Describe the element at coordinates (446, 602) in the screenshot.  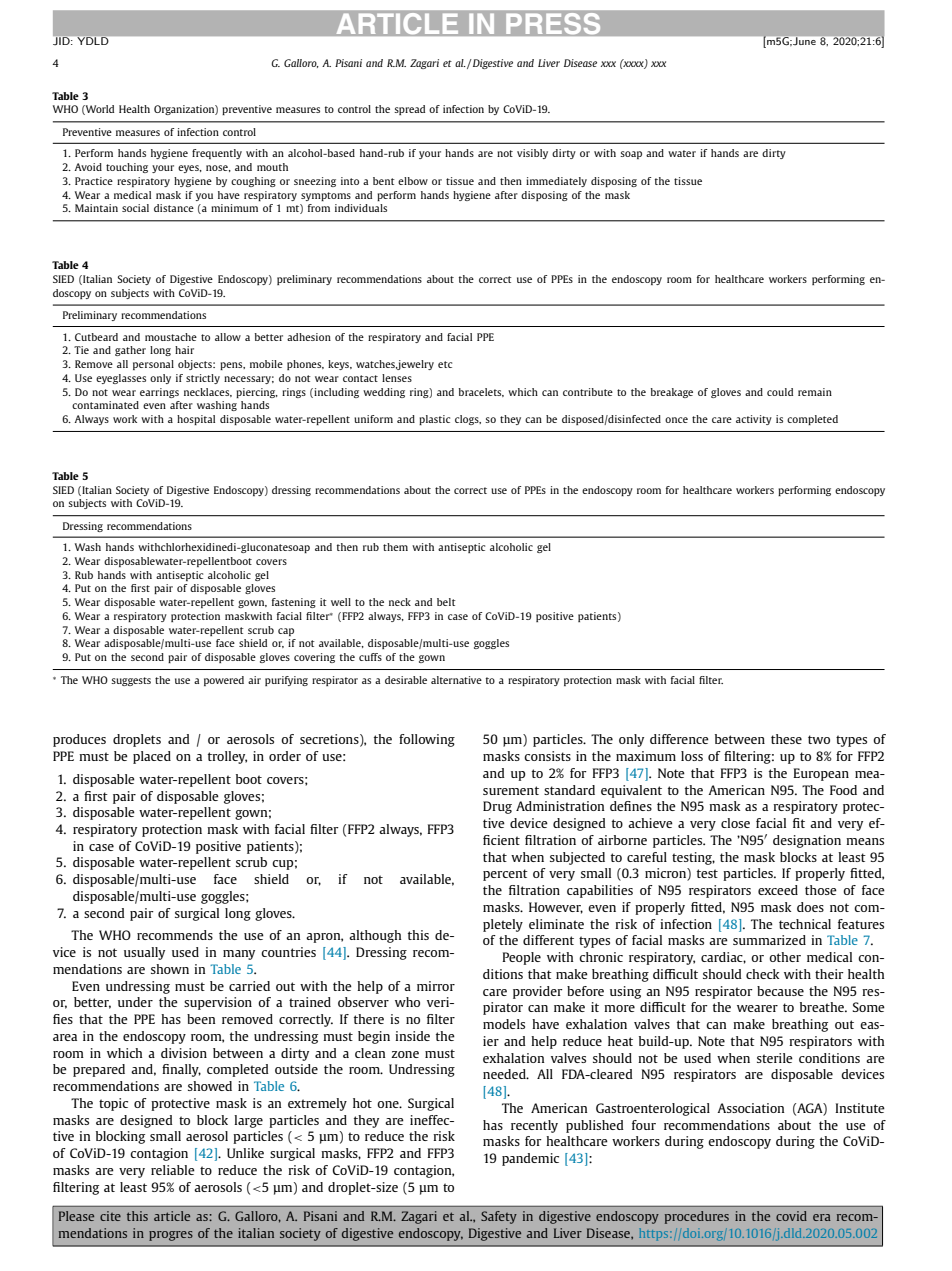
I see `belt` at that location.
